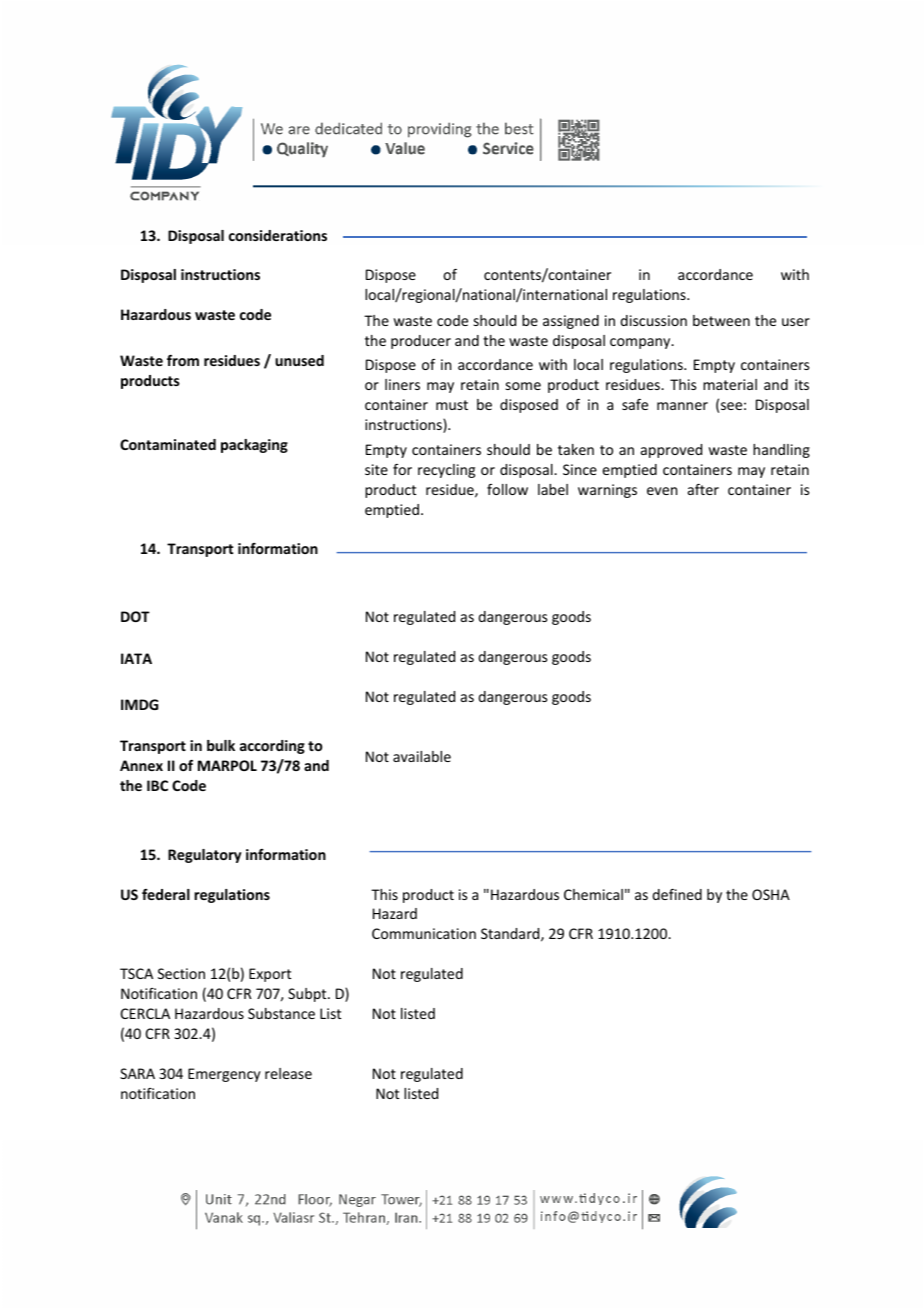  I want to click on Emergency, so click(224, 1075).
